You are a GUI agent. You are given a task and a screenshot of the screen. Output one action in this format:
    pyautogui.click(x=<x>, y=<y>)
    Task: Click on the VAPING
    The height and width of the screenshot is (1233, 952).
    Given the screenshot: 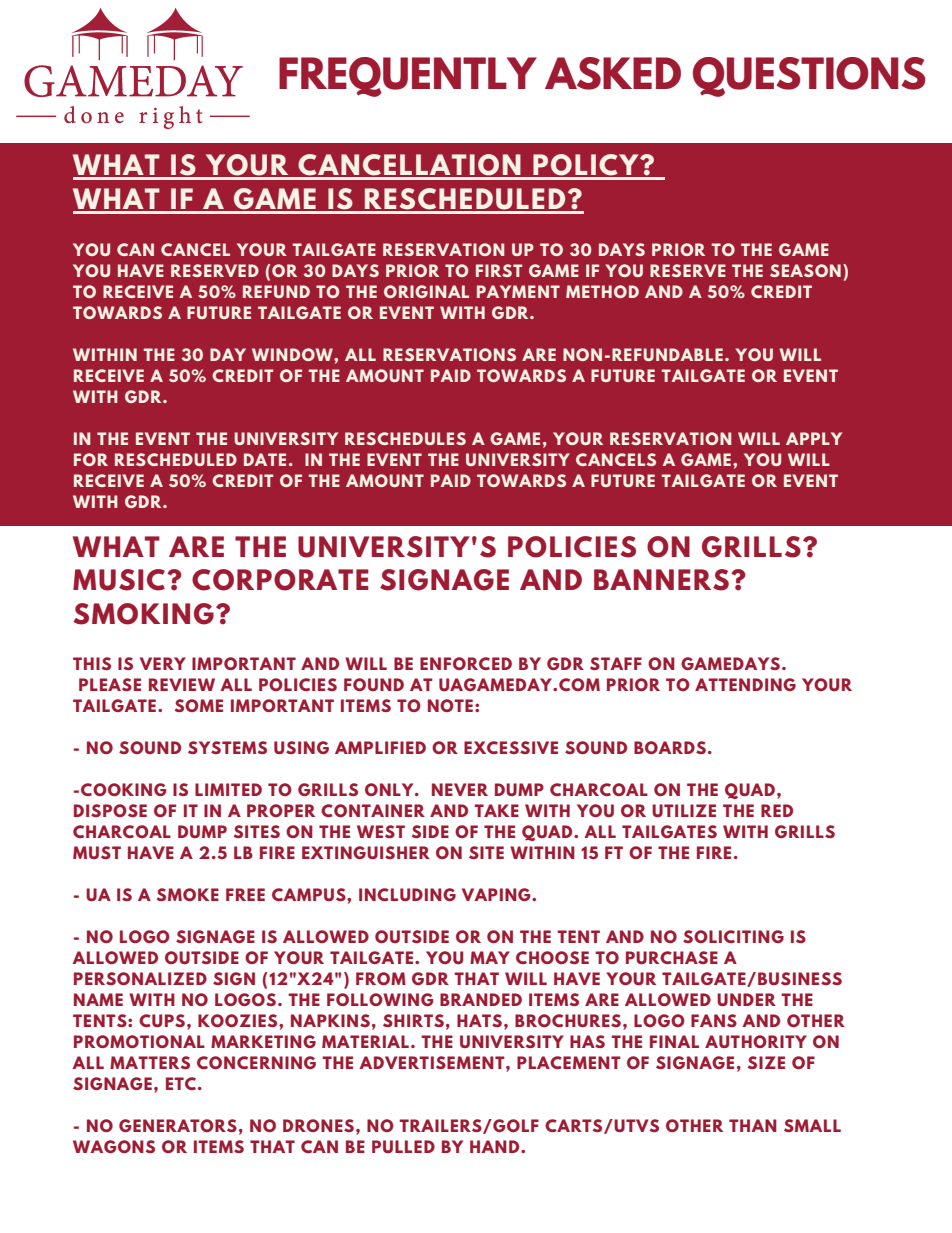 What is the action you would take?
    pyautogui.click(x=497, y=894)
